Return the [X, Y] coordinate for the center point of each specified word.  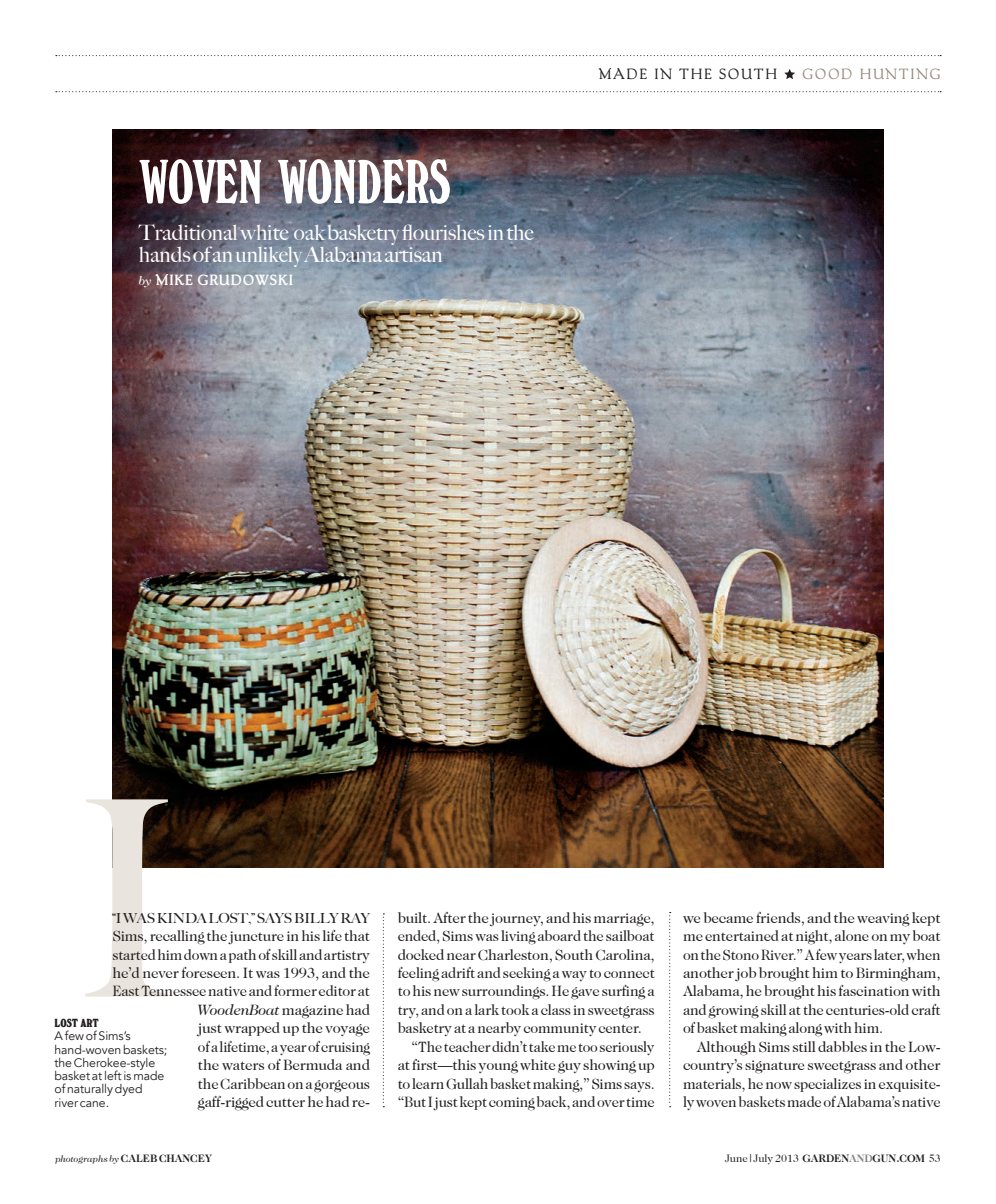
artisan [413, 254]
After [449, 917]
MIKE [174, 280]
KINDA [182, 918]
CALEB [139, 1158]
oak [309, 232]
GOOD [827, 73]
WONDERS [364, 181]
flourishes [443, 232]
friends [779, 917]
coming [512, 1104]
